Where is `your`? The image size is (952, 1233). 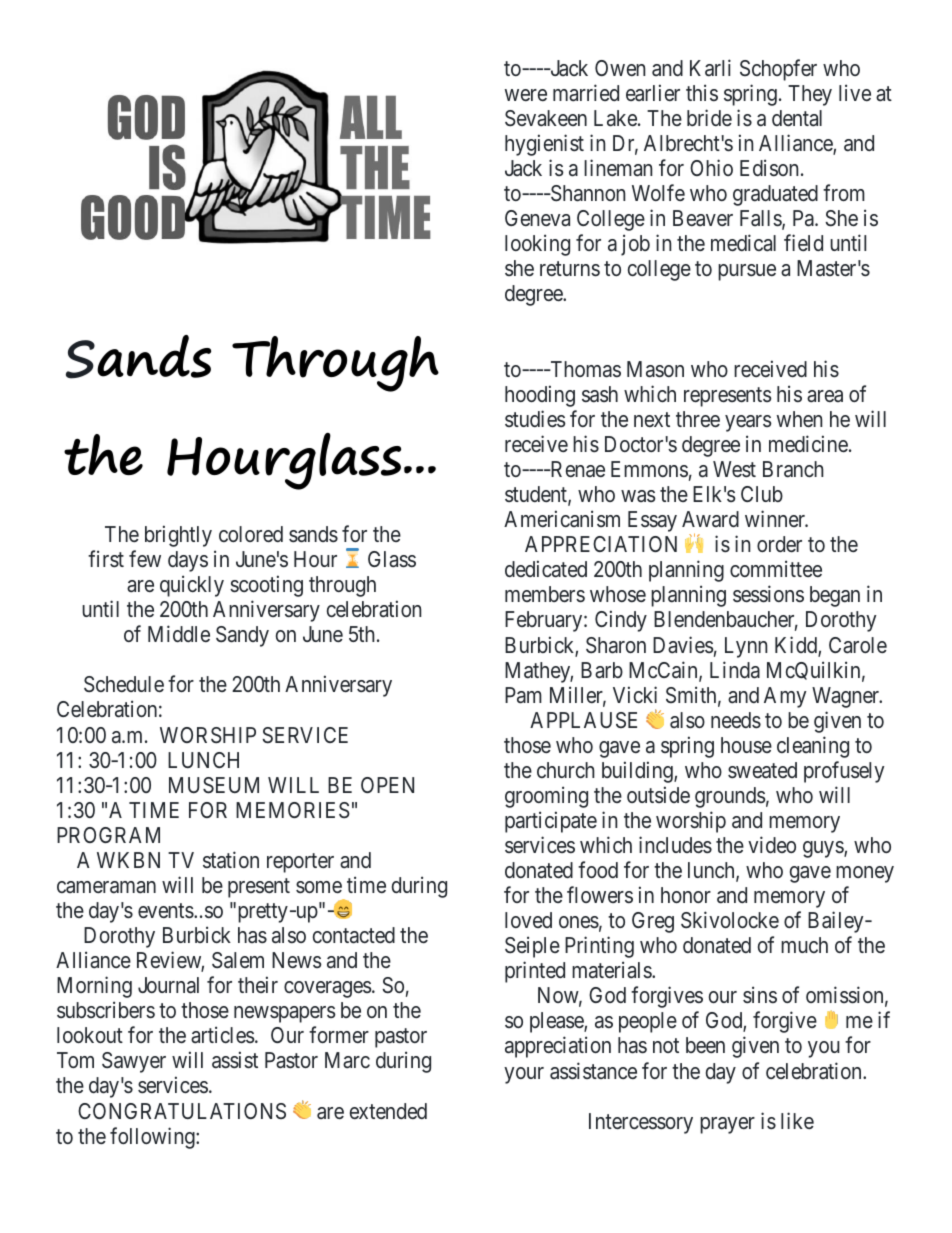
your is located at coordinates (524, 1075).
